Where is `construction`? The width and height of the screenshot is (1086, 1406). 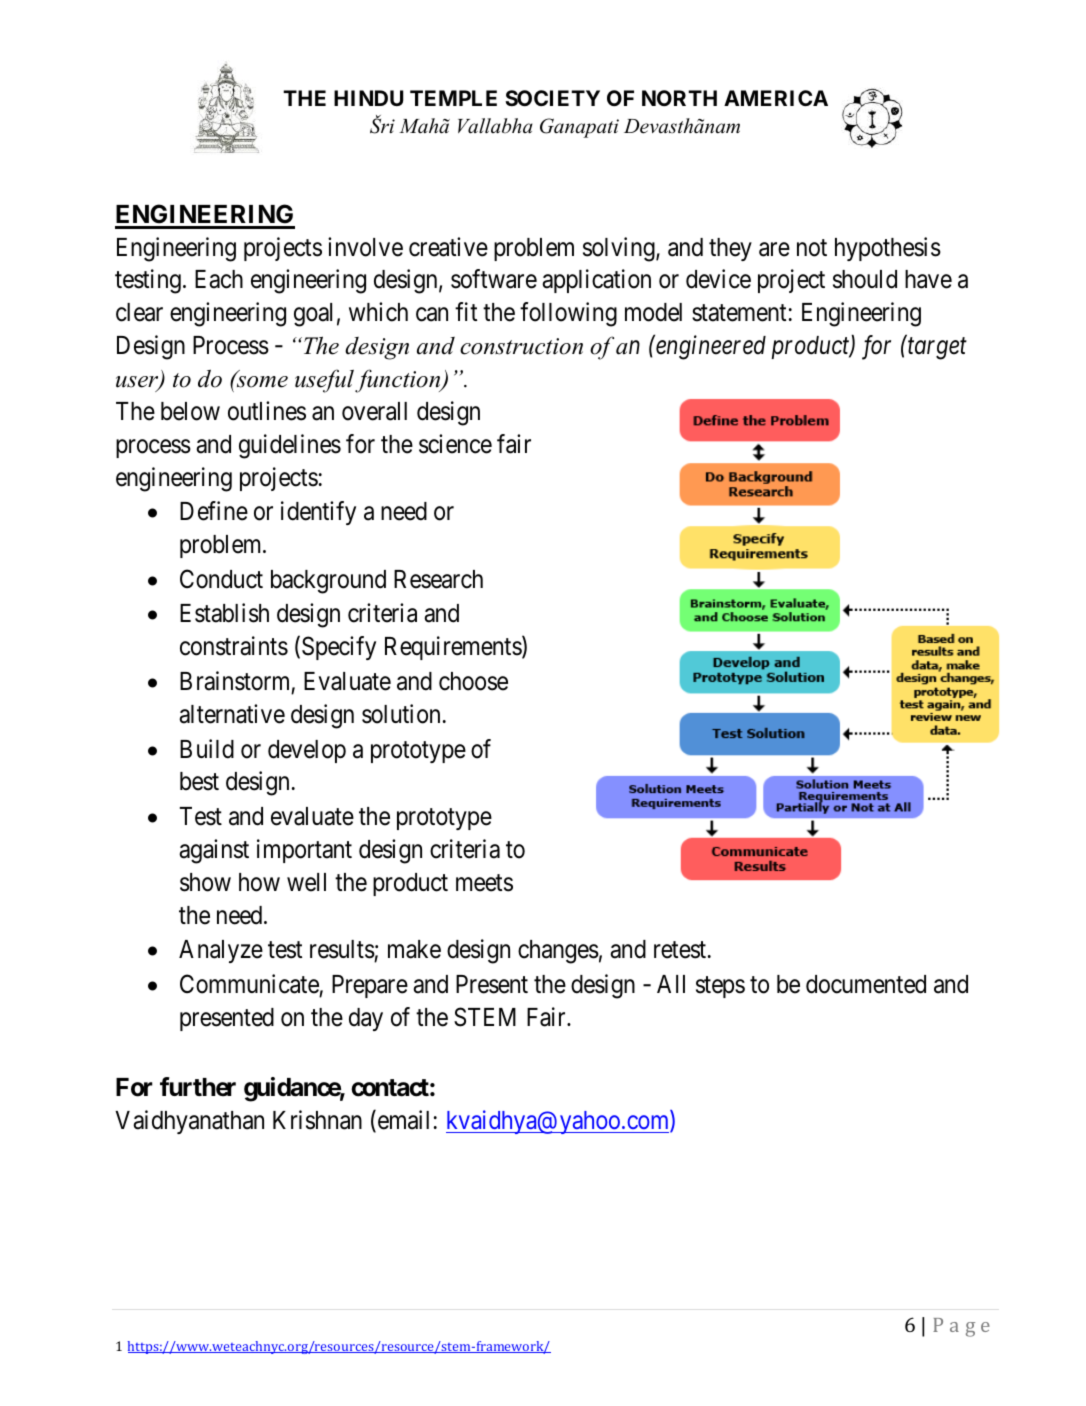
construction is located at coordinates (521, 346).
